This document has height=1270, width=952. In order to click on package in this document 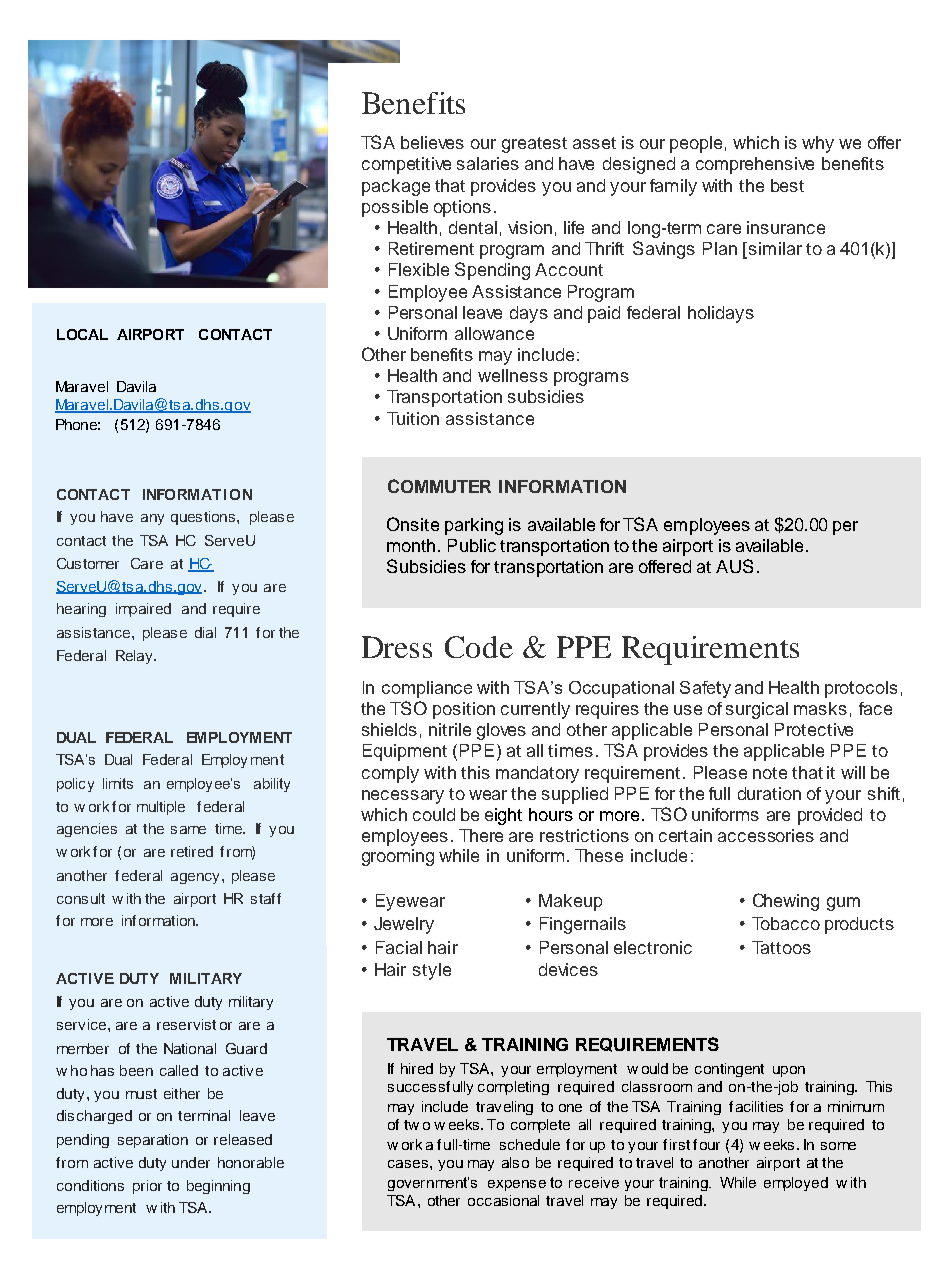, I will do `click(396, 187)`.
